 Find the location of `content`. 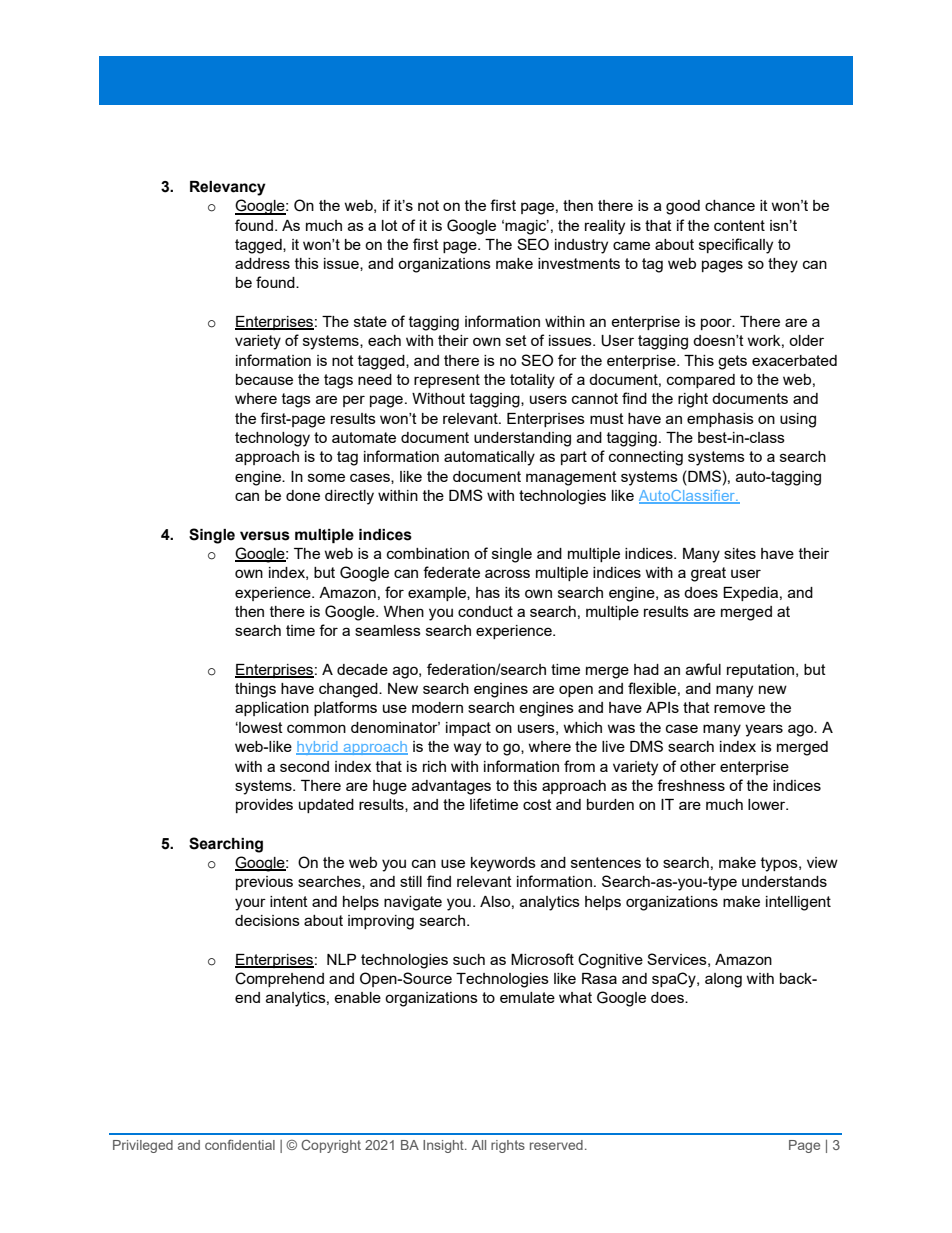

content is located at coordinates (739, 225).
